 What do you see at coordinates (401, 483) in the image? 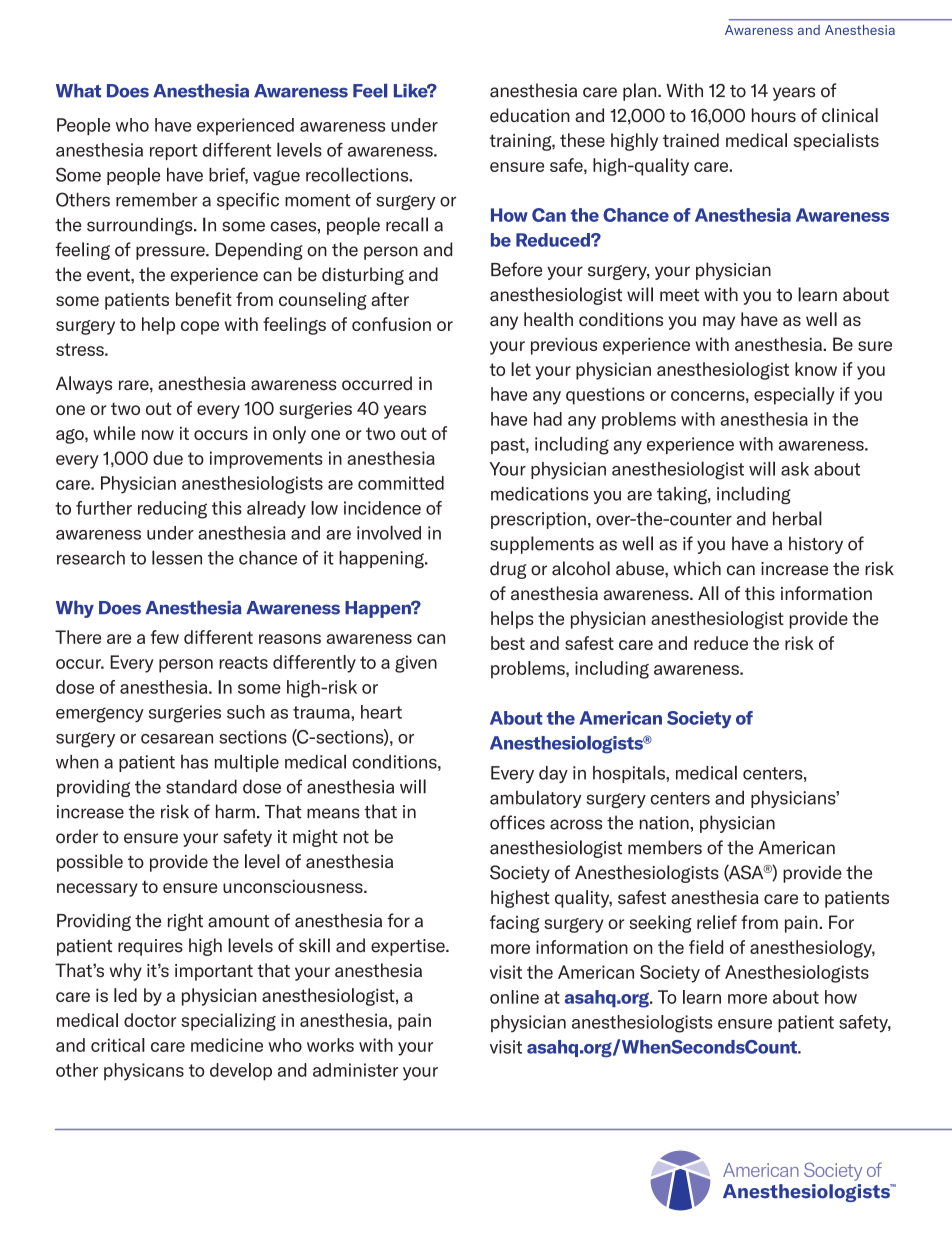
I see `committed` at bounding box center [401, 483].
